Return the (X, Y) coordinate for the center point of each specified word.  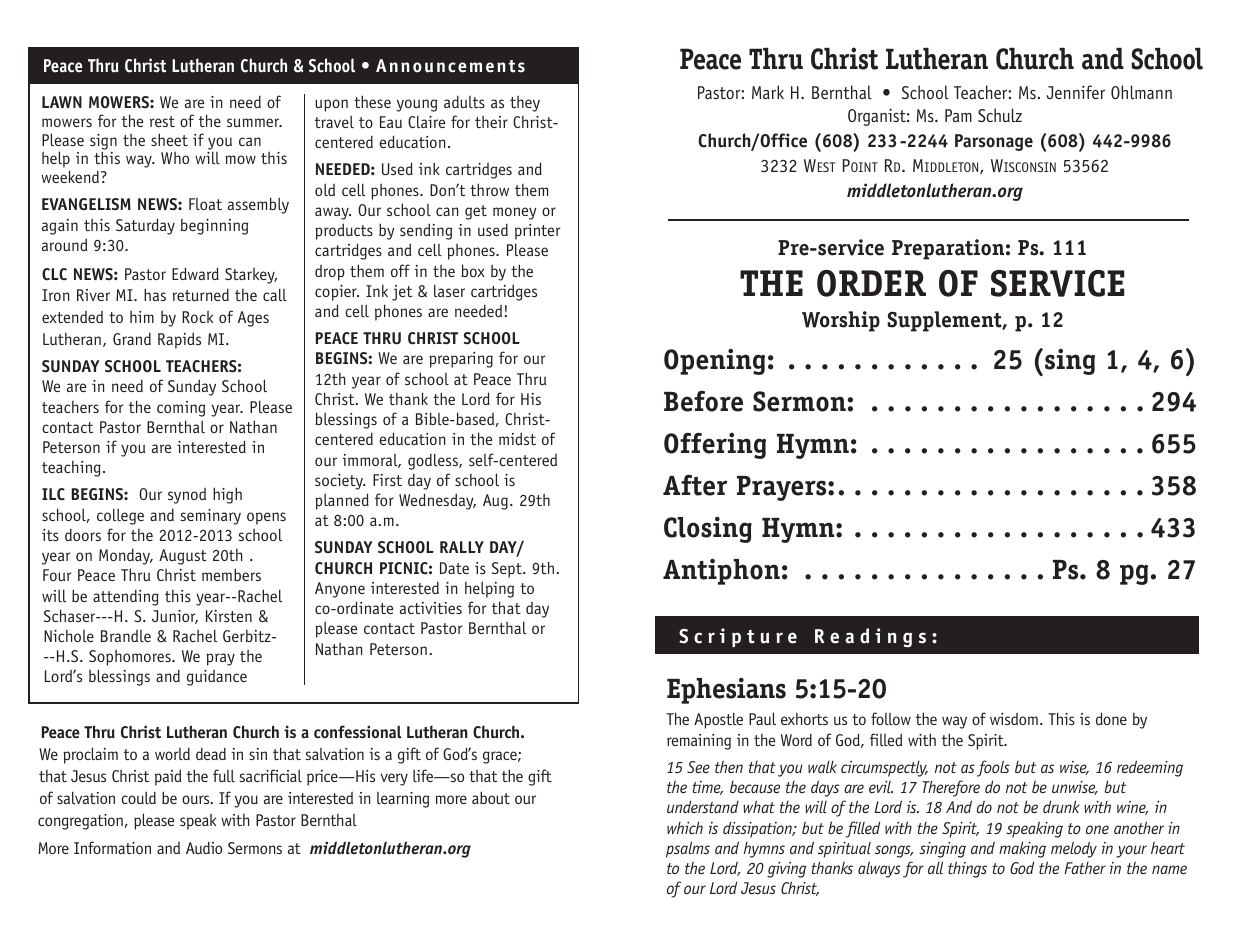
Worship (841, 321)
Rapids (179, 340)
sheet (169, 139)
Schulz (1000, 115)
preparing (461, 360)
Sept (508, 570)
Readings (870, 638)
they (525, 103)
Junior (175, 617)
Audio (204, 848)
